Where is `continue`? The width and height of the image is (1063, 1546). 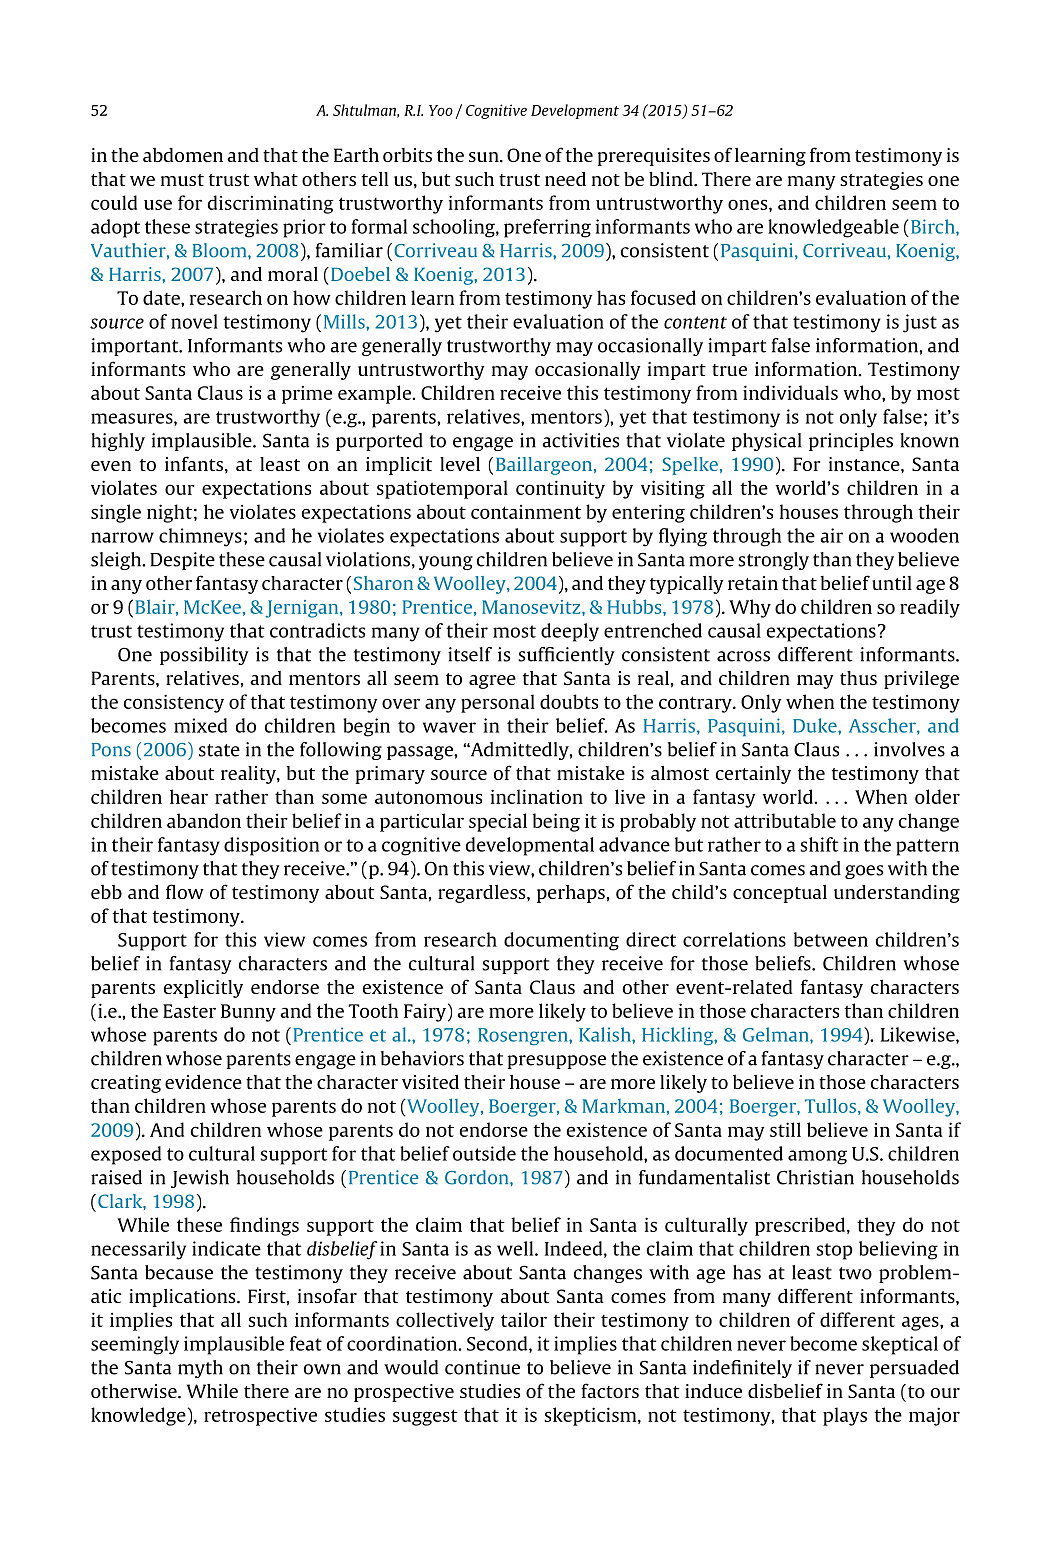 continue is located at coordinates (482, 1367).
